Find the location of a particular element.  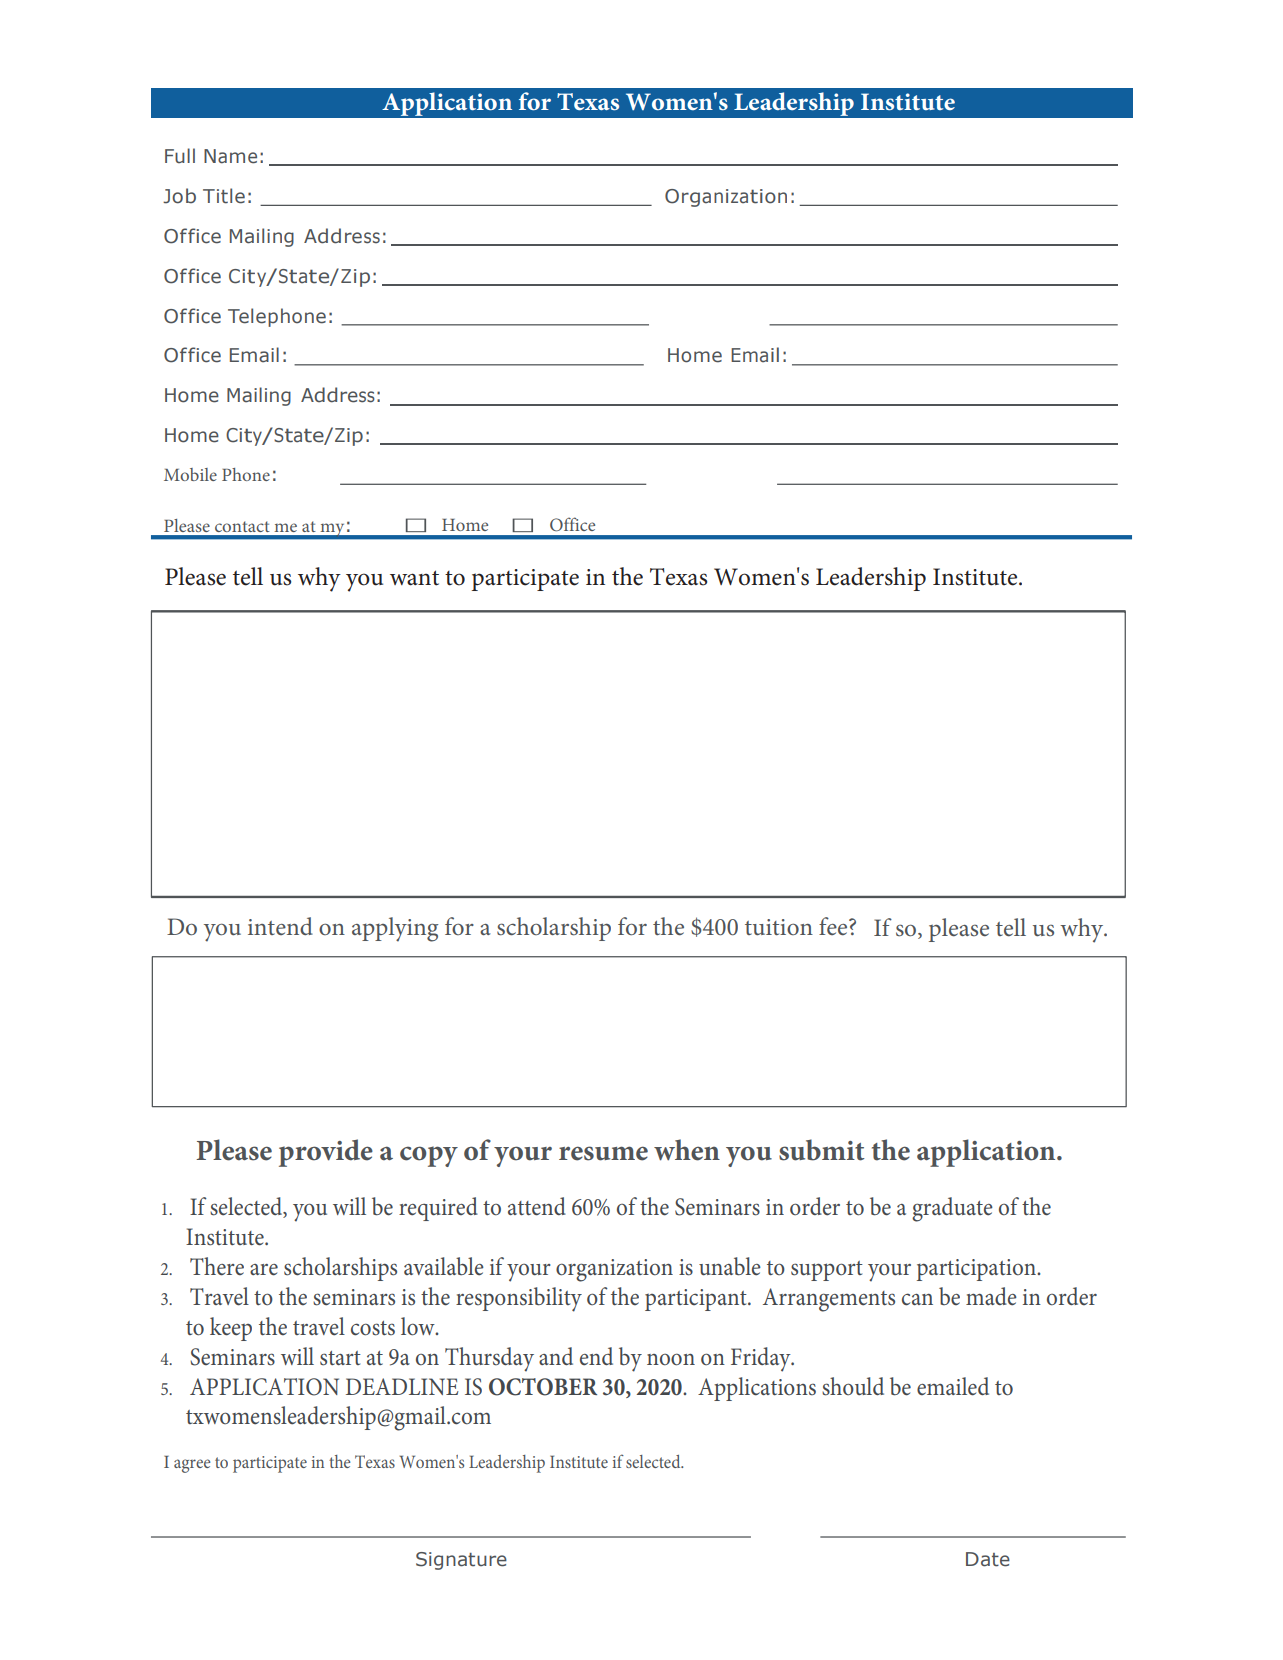

tuition is located at coordinates (779, 927).
